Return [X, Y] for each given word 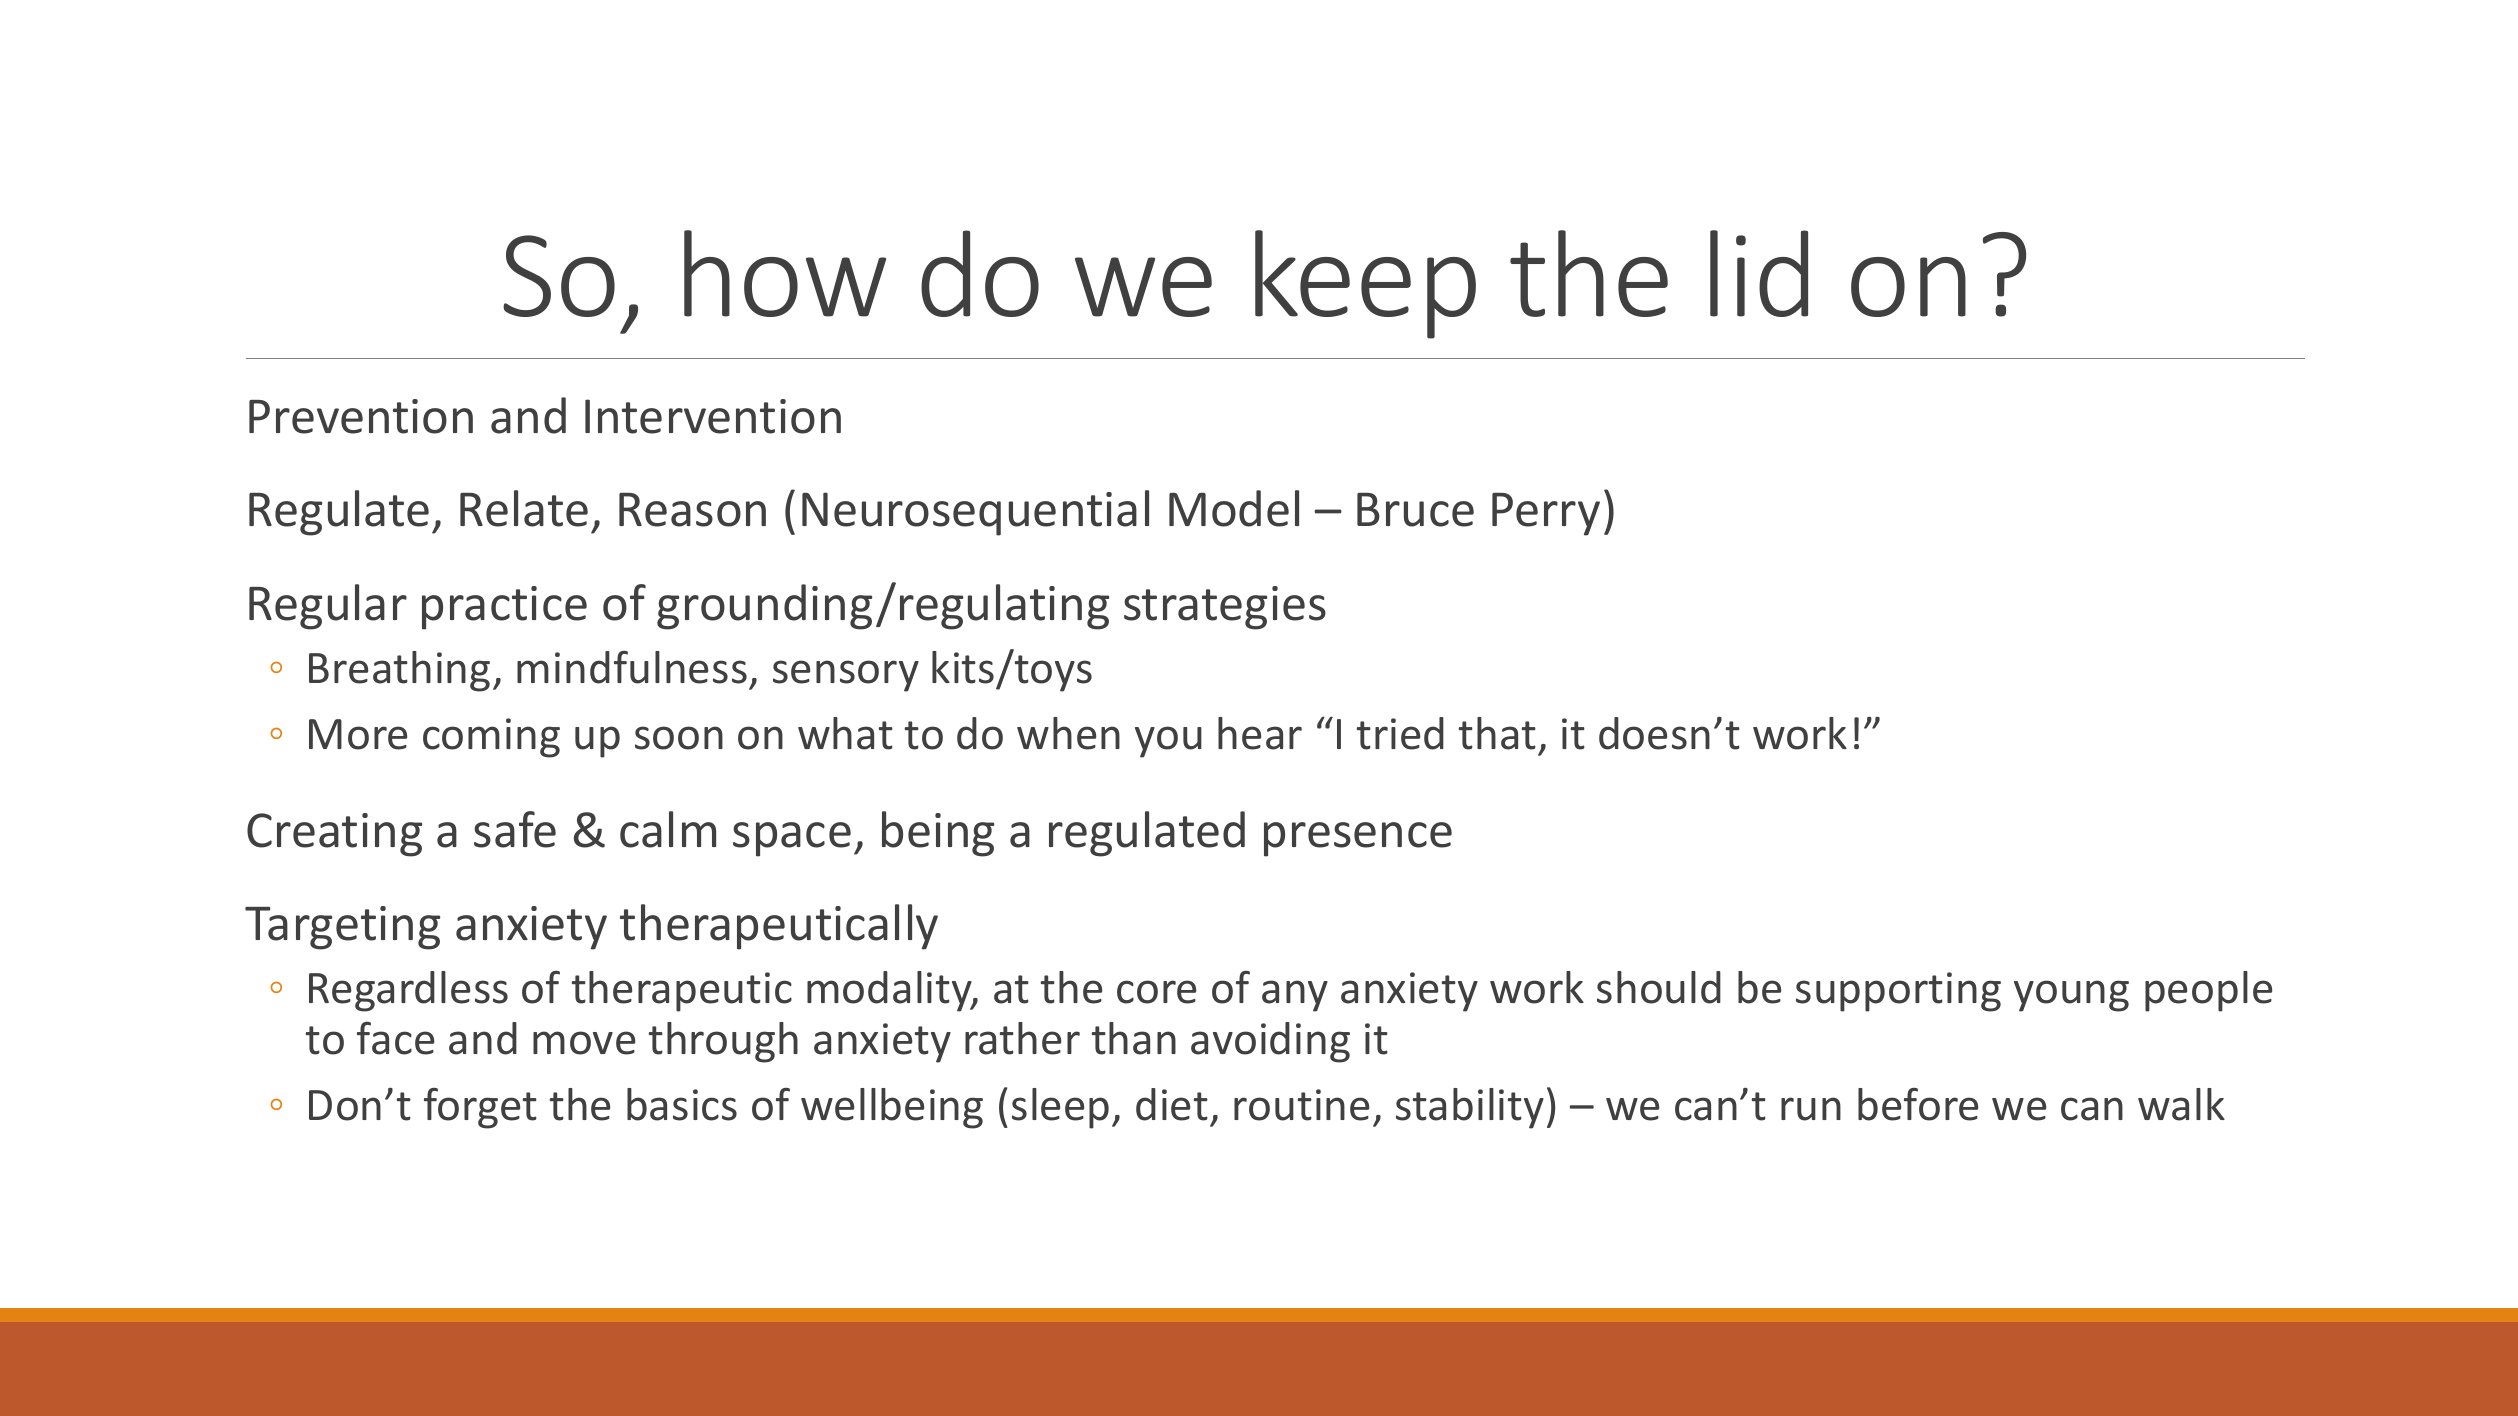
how [785, 273]
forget [480, 1108]
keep [1365, 284]
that [1497, 733]
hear [1260, 733]
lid [1759, 273]
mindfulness [632, 667]
